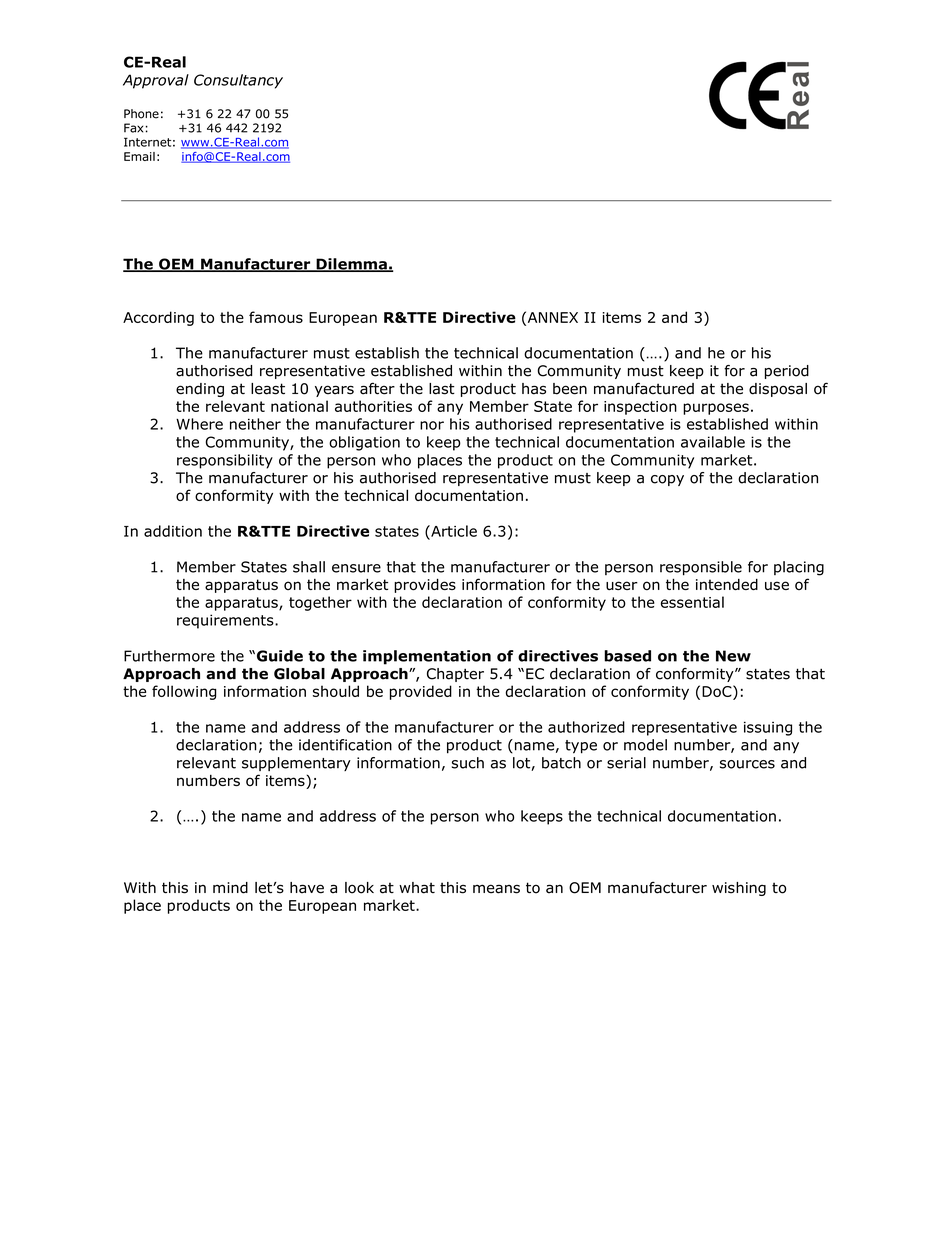 This page has width=952, height=1233. Describe the element at coordinates (739, 889) in the page. I see `wishing` at that location.
